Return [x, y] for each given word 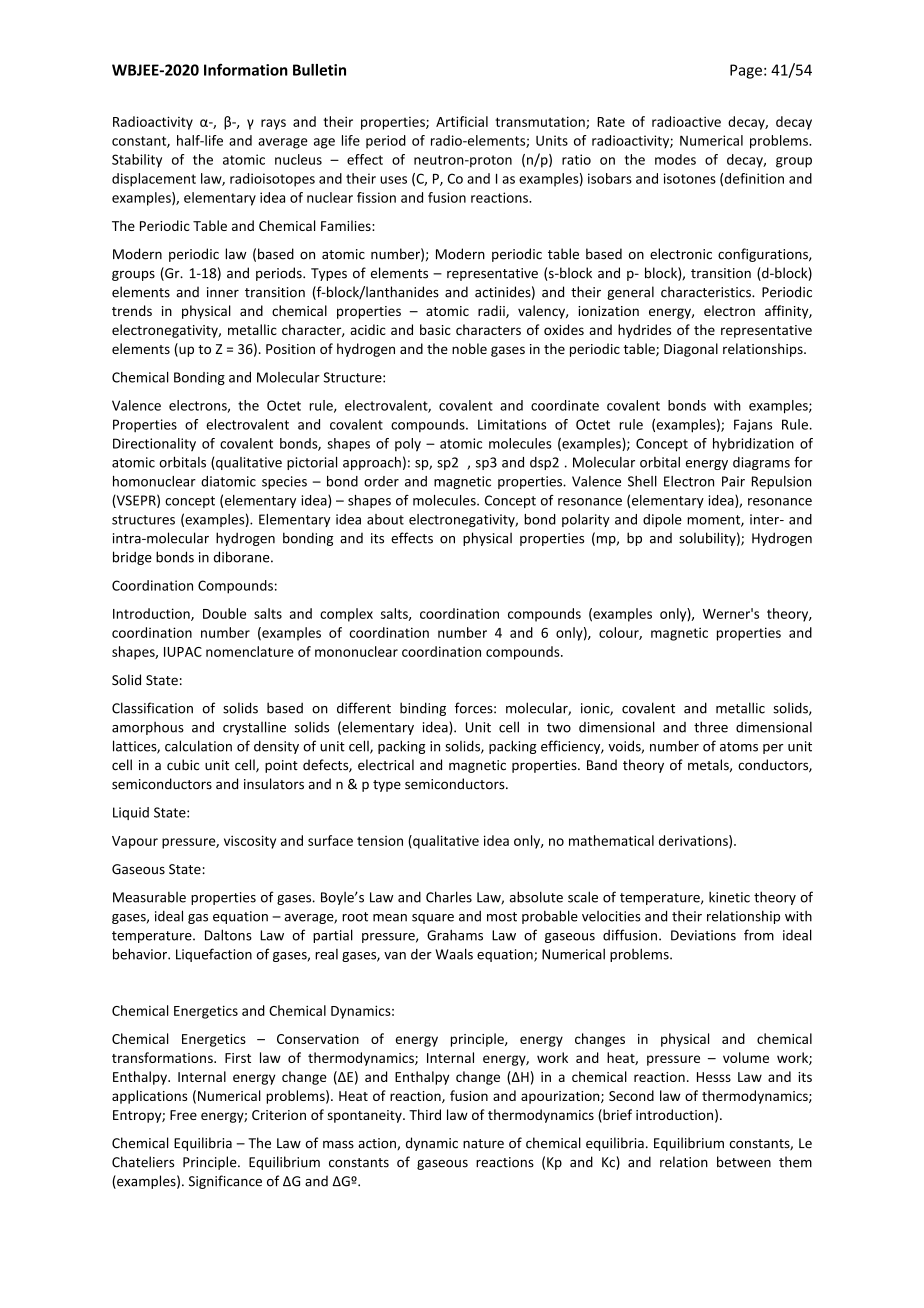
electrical [386, 765]
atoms [739, 747]
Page [746, 71]
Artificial [462, 121]
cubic [183, 765]
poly [408, 445]
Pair [733, 481]
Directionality [154, 444]
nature [483, 1144]
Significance [225, 1182]
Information [246, 69]
